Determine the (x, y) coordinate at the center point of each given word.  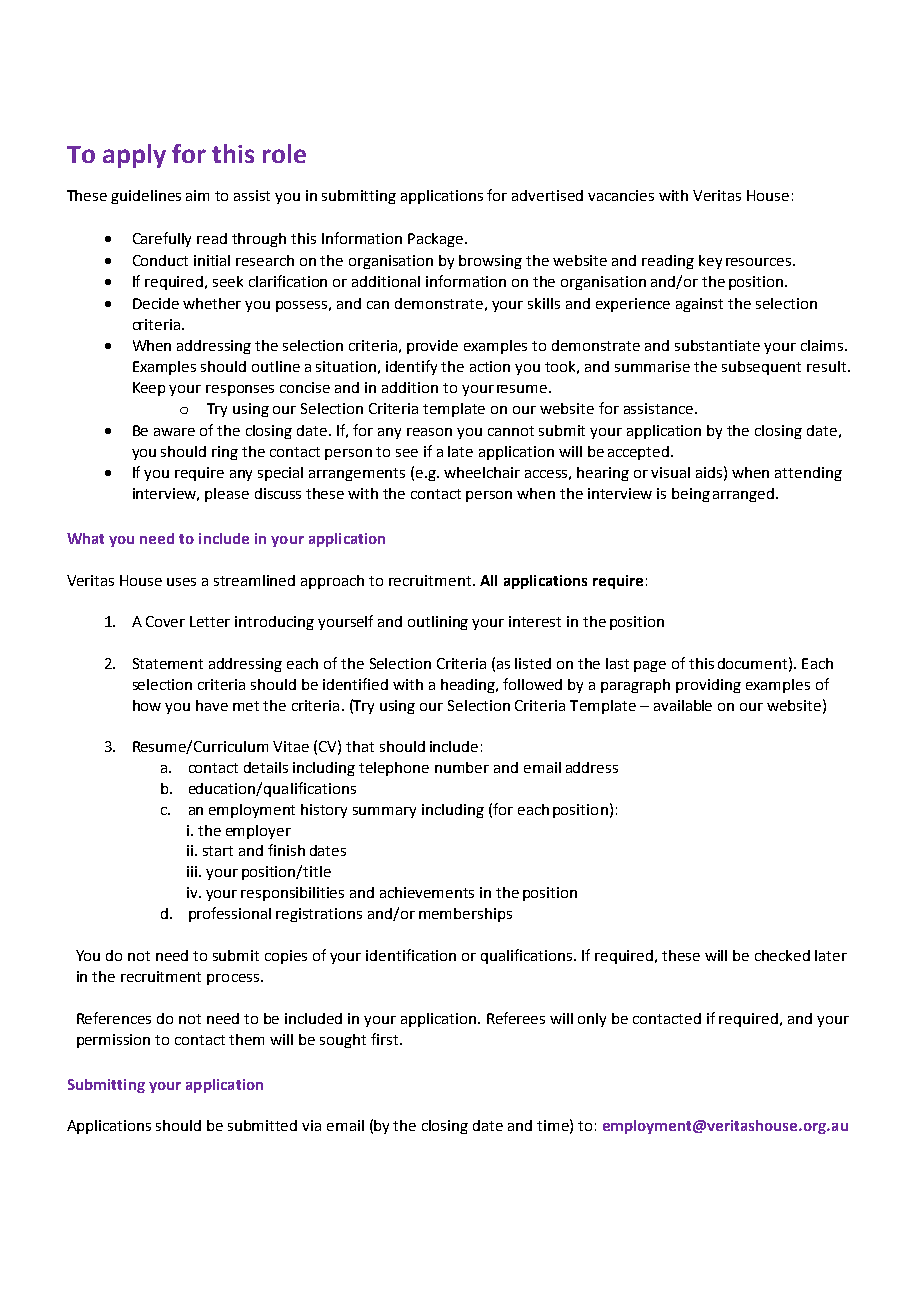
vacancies (621, 195)
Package (437, 240)
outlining (438, 623)
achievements (427, 892)
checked (782, 955)
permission (113, 1041)
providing (708, 686)
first (384, 1039)
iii (192, 871)
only (592, 1020)
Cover (165, 621)
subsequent (761, 368)
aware (174, 432)
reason (429, 432)
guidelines (146, 197)
